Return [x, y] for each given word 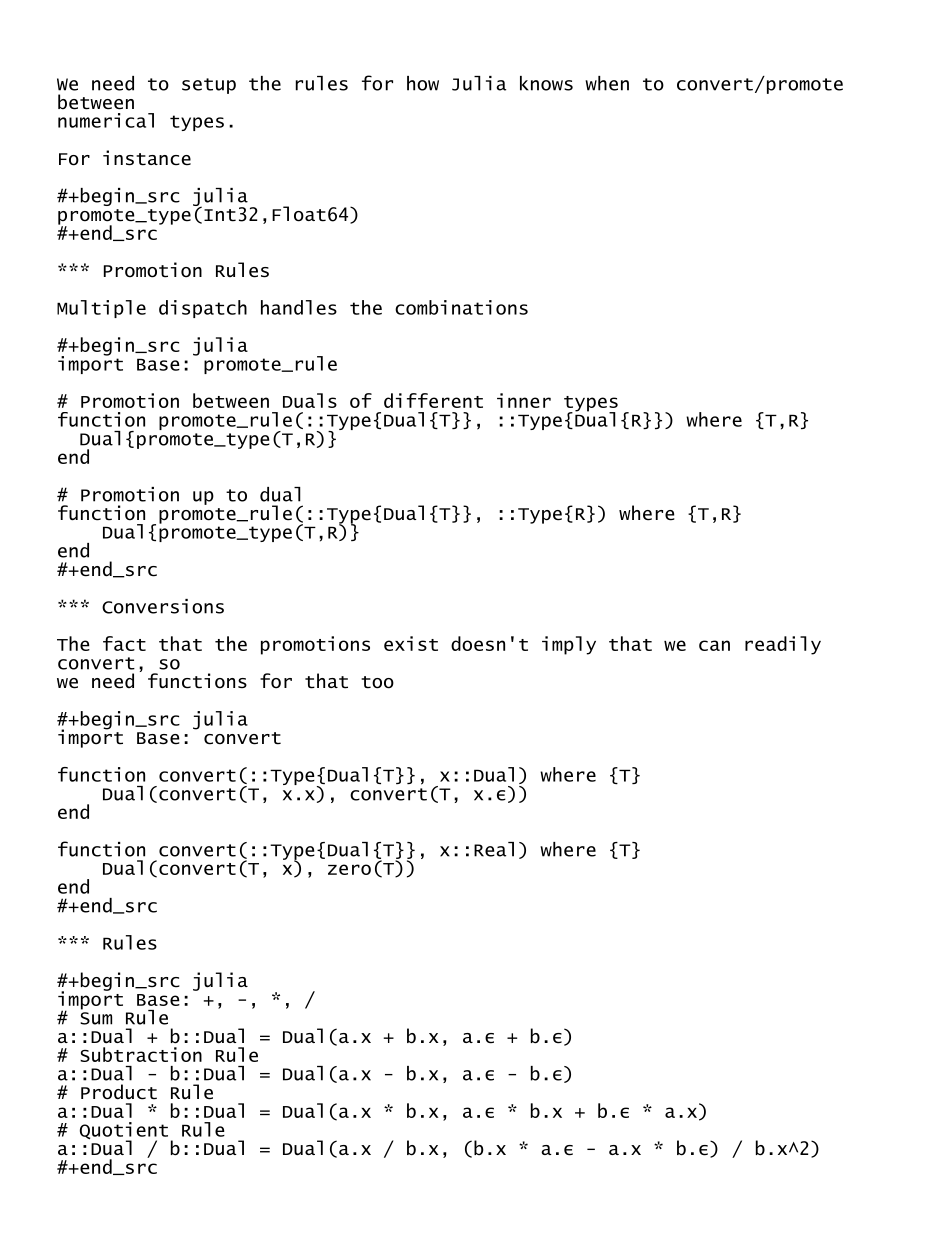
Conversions [163, 606]
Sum [96, 1018]
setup [209, 86]
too [377, 682]
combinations [461, 307]
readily [783, 645]
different [433, 400]
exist [411, 643]
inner [524, 400]
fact [124, 643]
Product [119, 1092]
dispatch [203, 309]
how [423, 83]
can [714, 645]
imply [569, 645]
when [607, 83]
